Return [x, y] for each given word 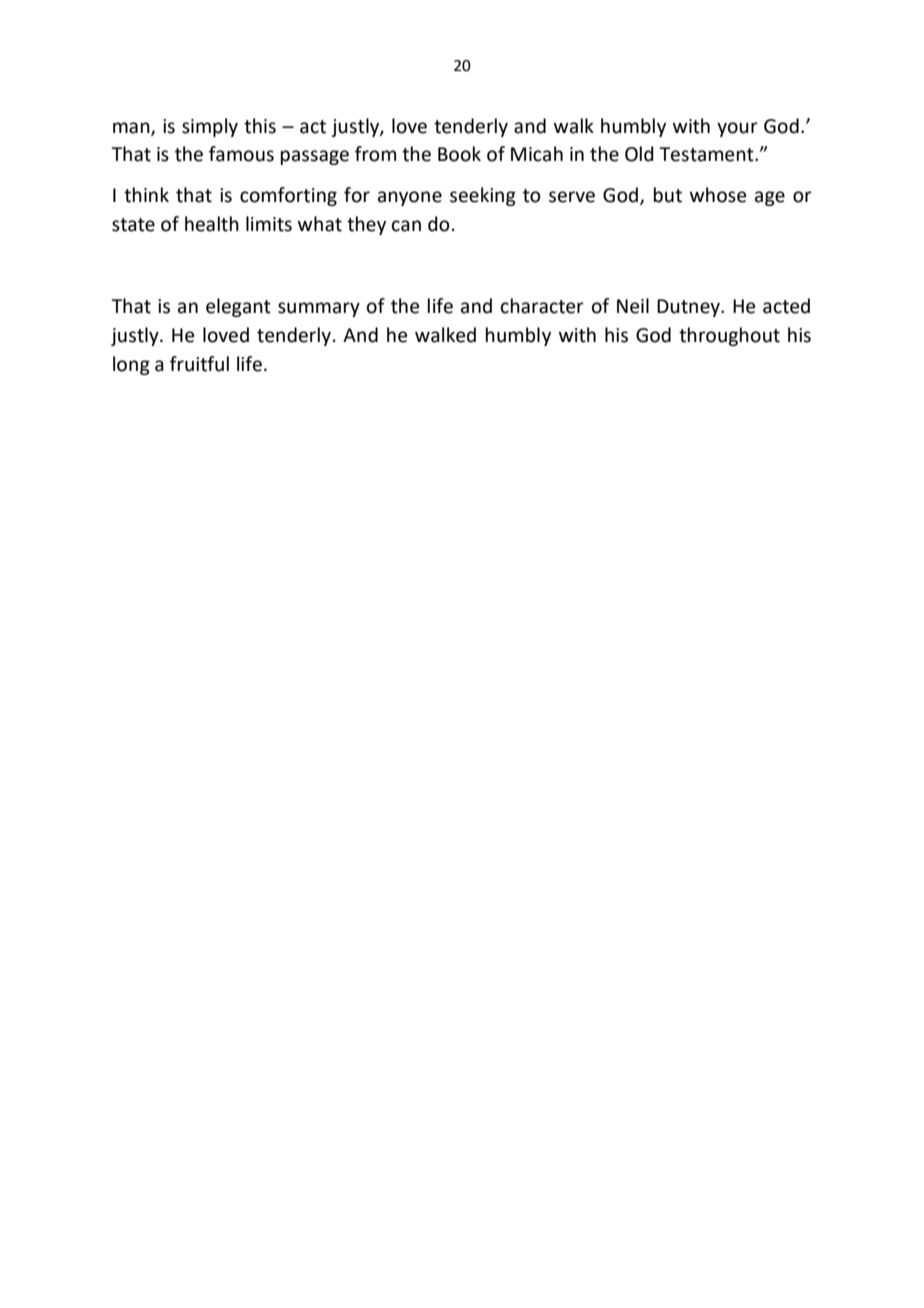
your [737, 129]
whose [718, 195]
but [668, 195]
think [146, 195]
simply [210, 127]
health [212, 224]
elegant [238, 307]
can [406, 226]
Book [459, 154]
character [542, 306]
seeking [483, 196]
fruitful [199, 364]
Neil [633, 306]
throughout [729, 336]
